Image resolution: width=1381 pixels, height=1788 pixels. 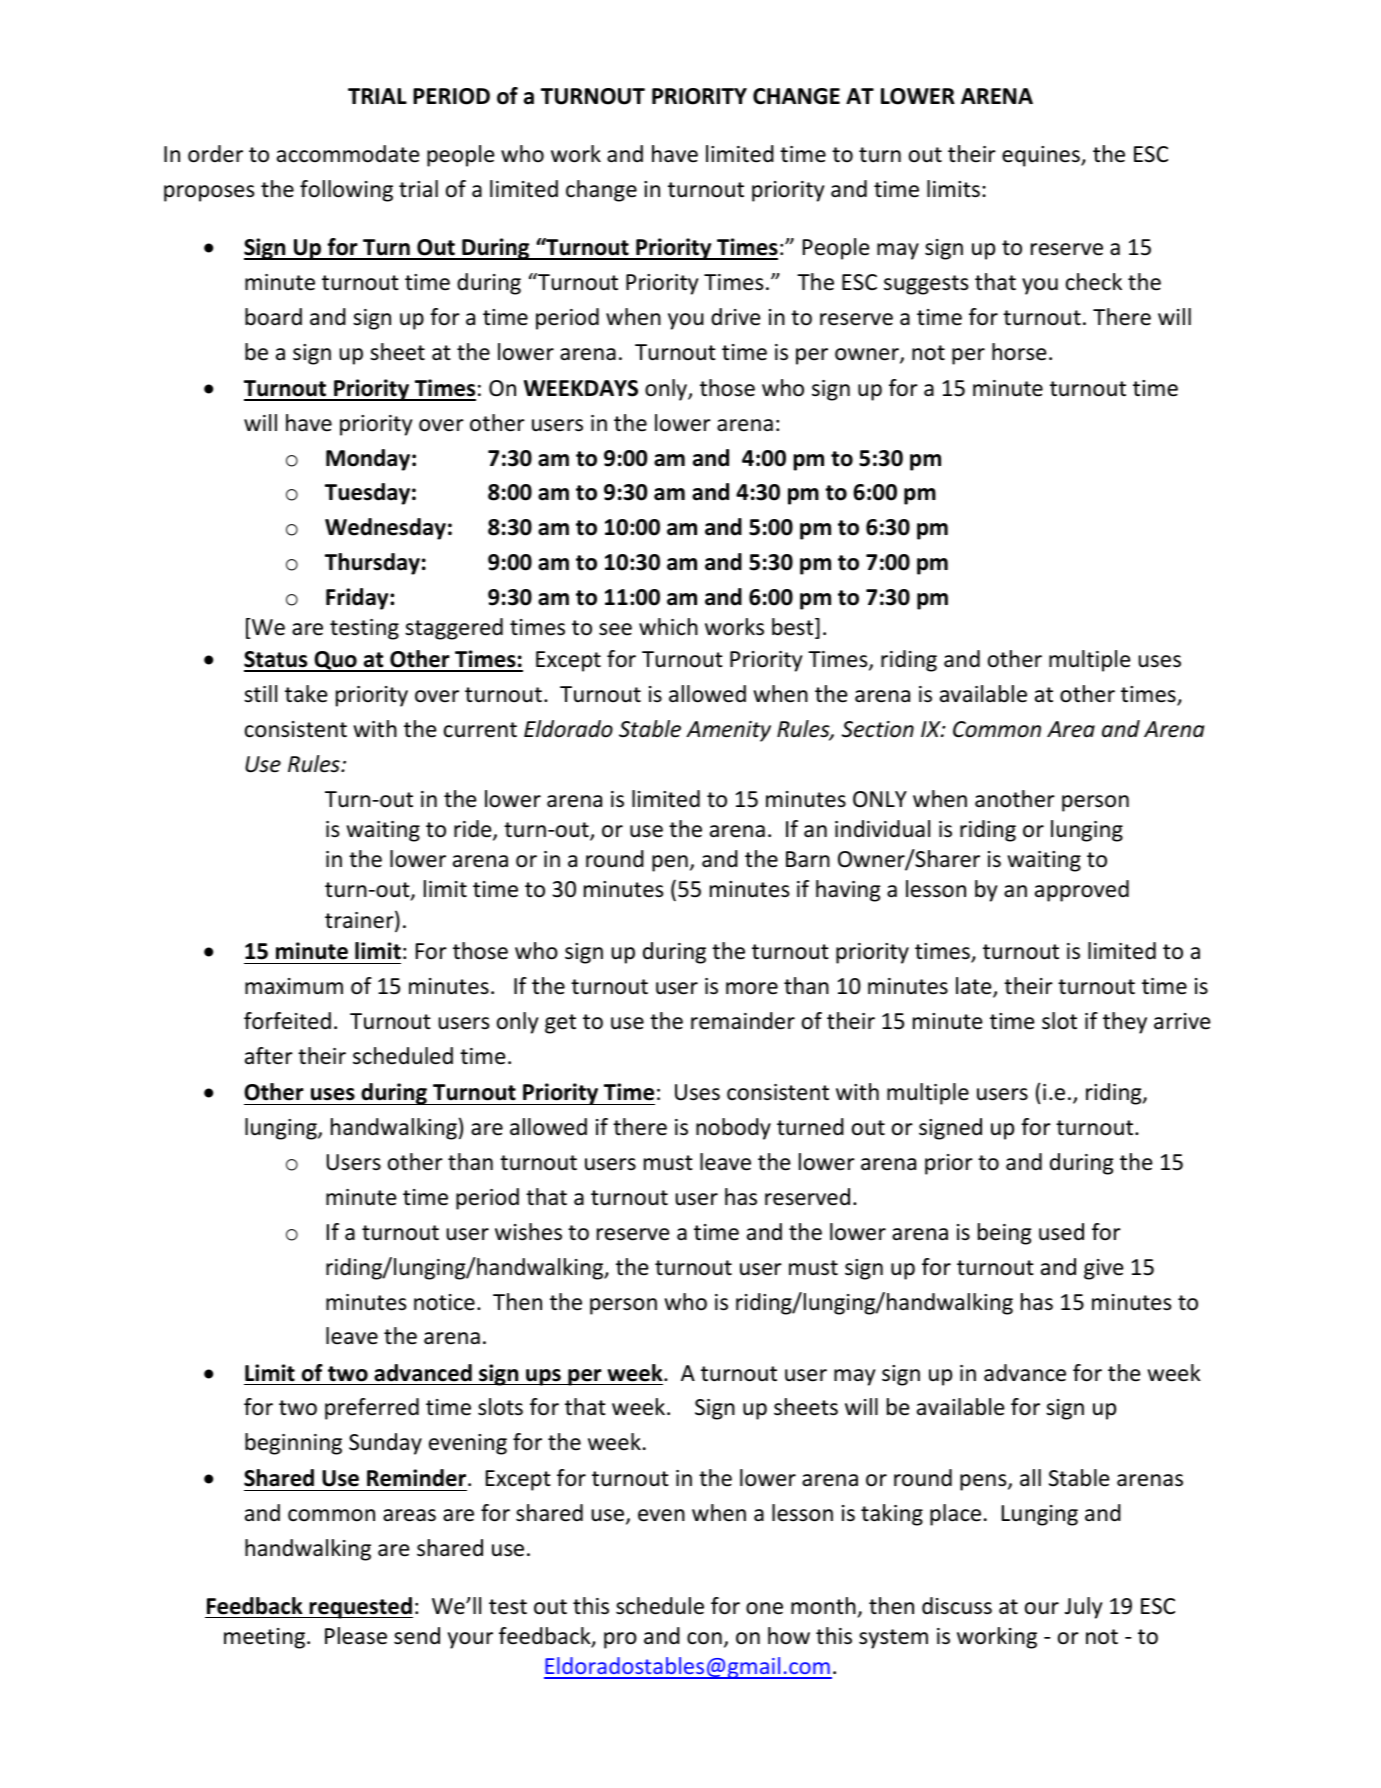 I want to click on requested, so click(x=360, y=1608).
